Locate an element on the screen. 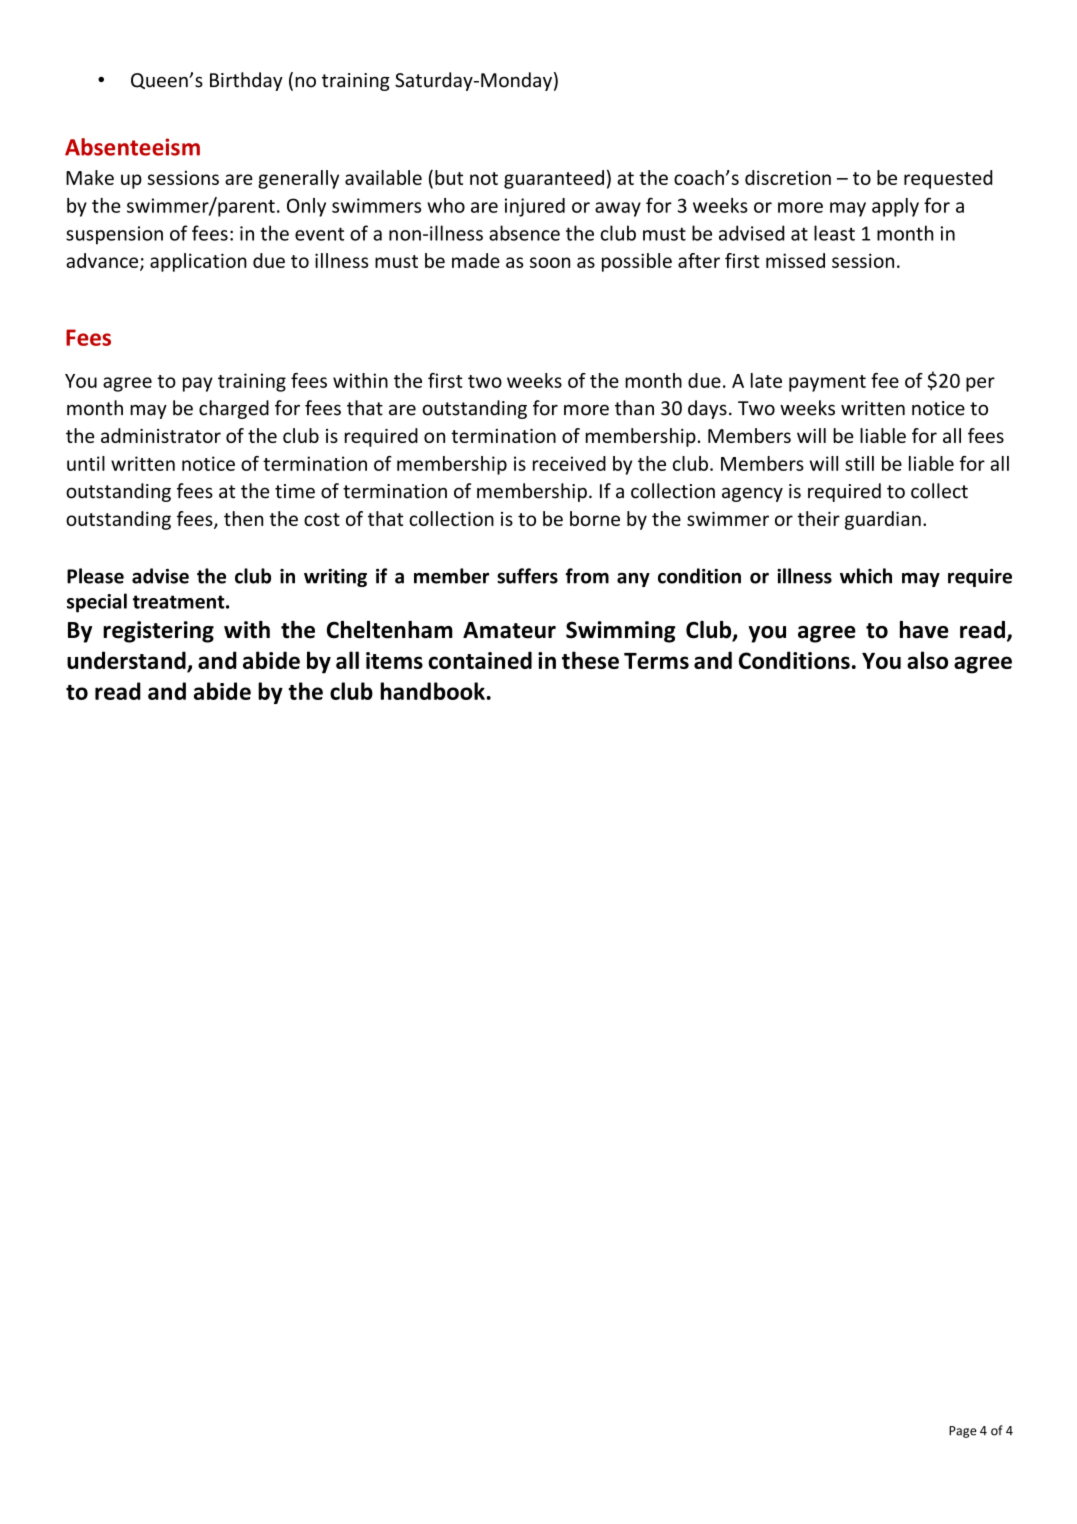  contained is located at coordinates (480, 660).
